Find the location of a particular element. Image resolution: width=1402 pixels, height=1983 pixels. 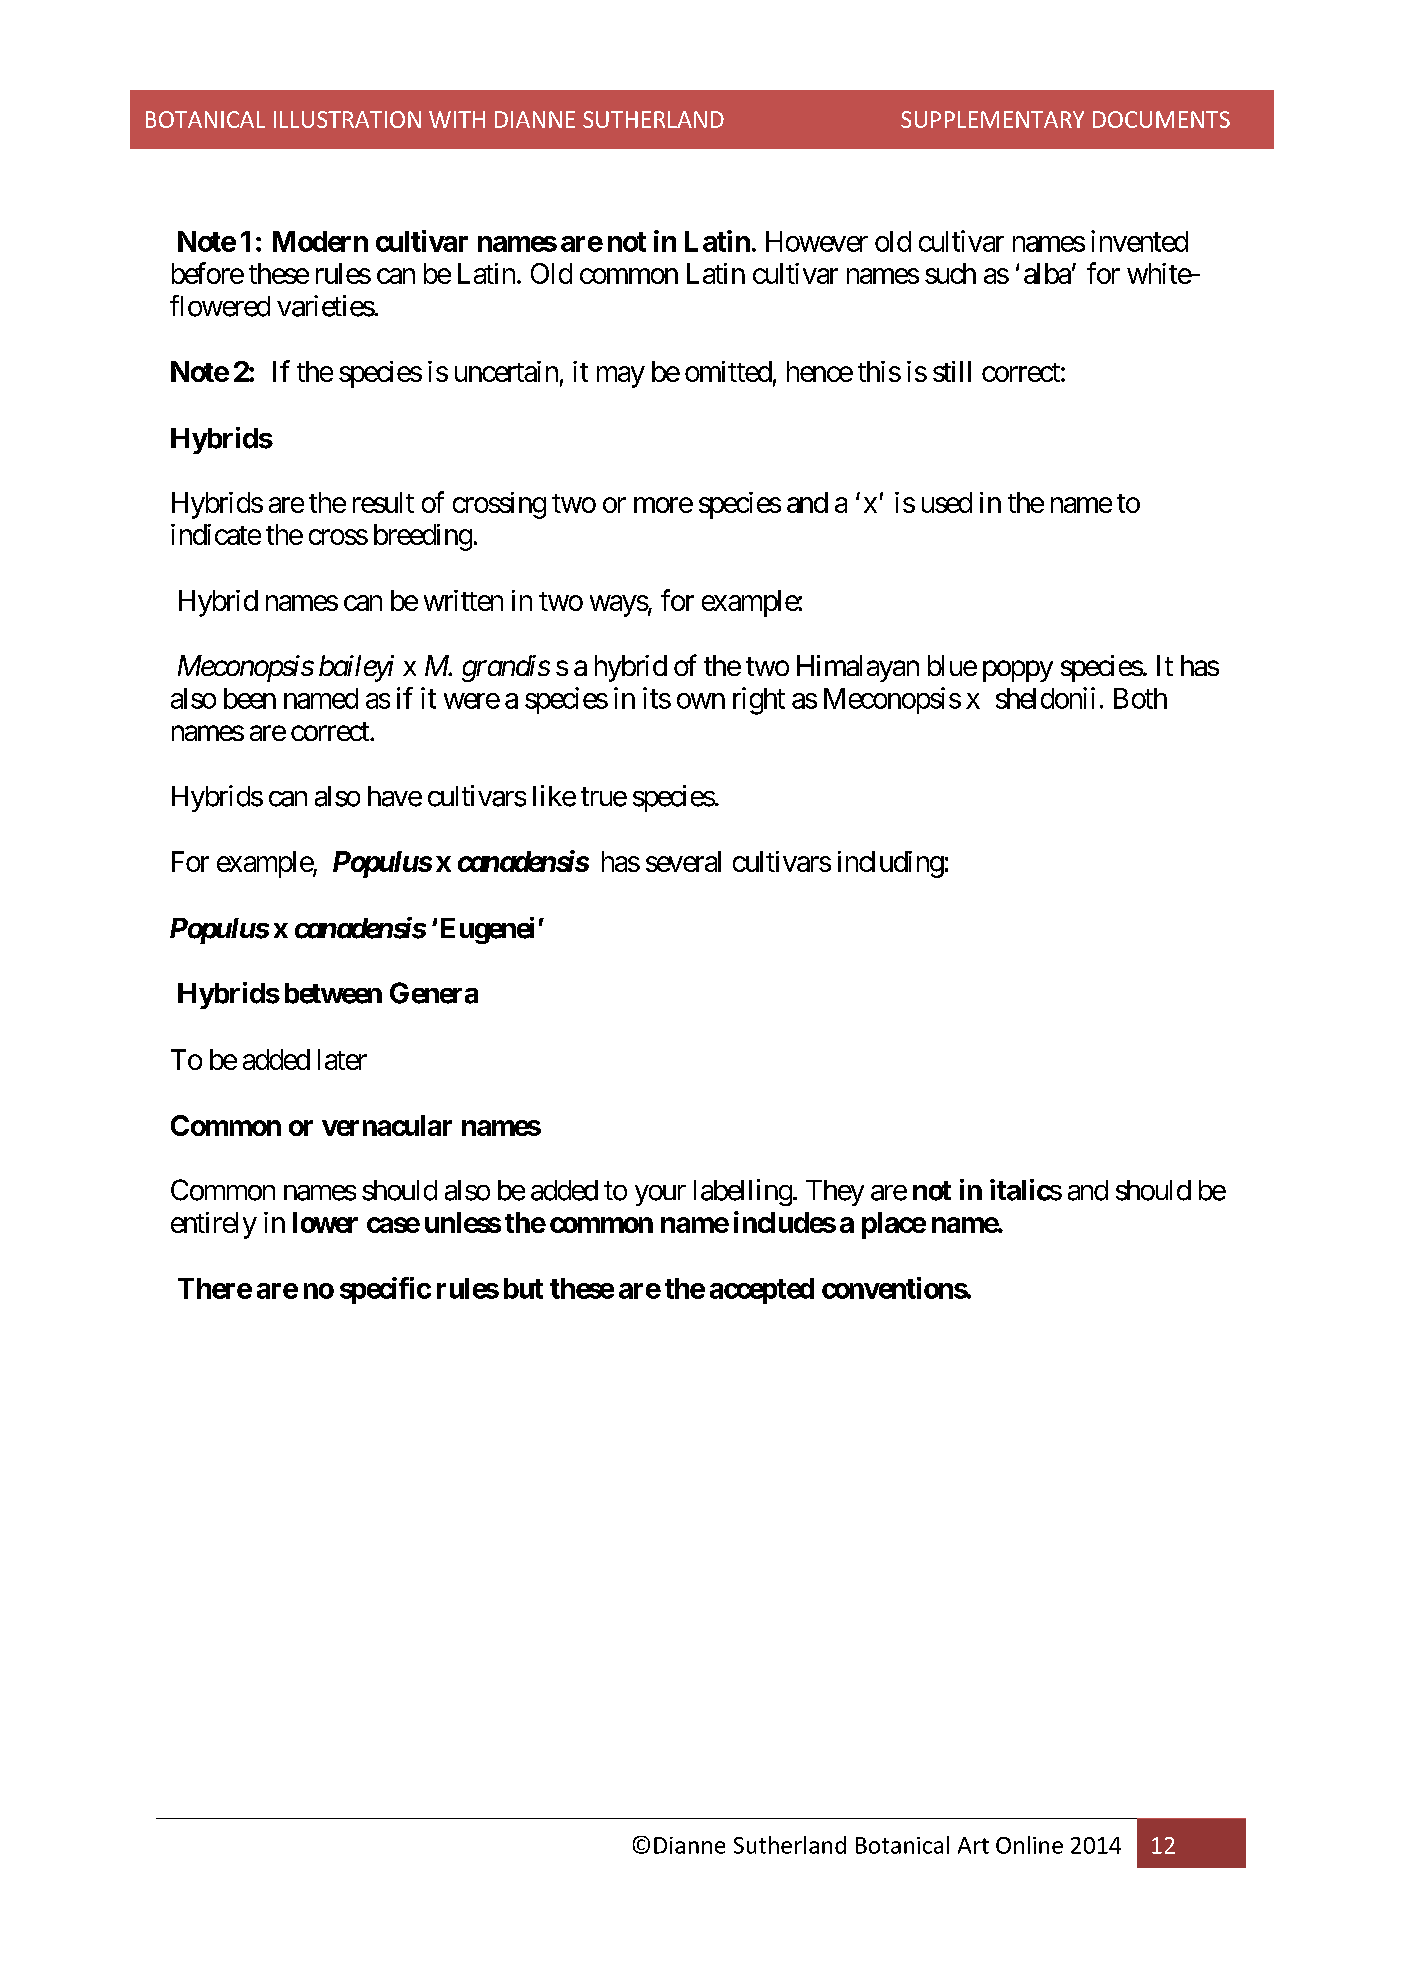

been is located at coordinates (250, 698).
